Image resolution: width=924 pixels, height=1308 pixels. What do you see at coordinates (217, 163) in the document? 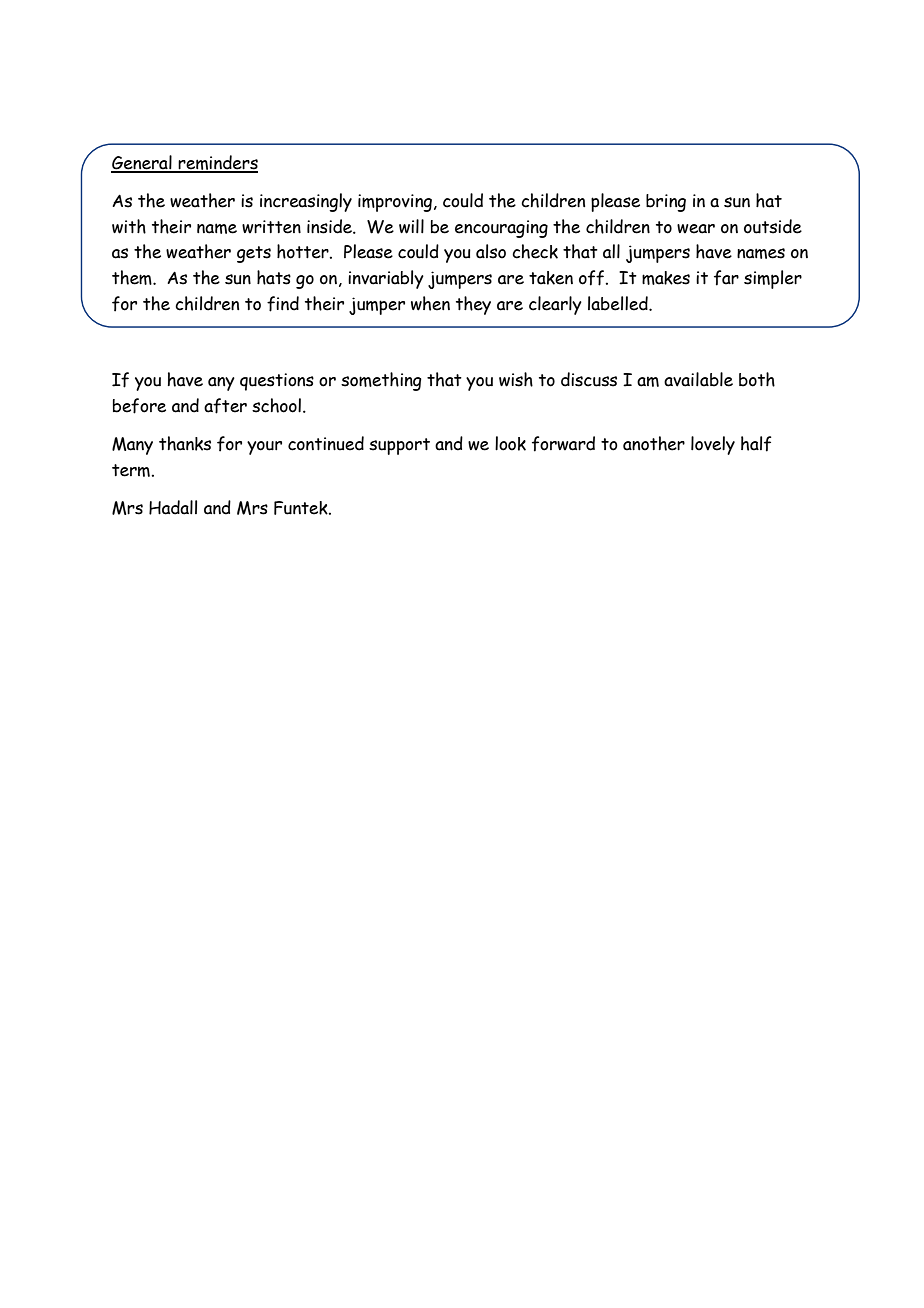
I see `reminders` at bounding box center [217, 163].
